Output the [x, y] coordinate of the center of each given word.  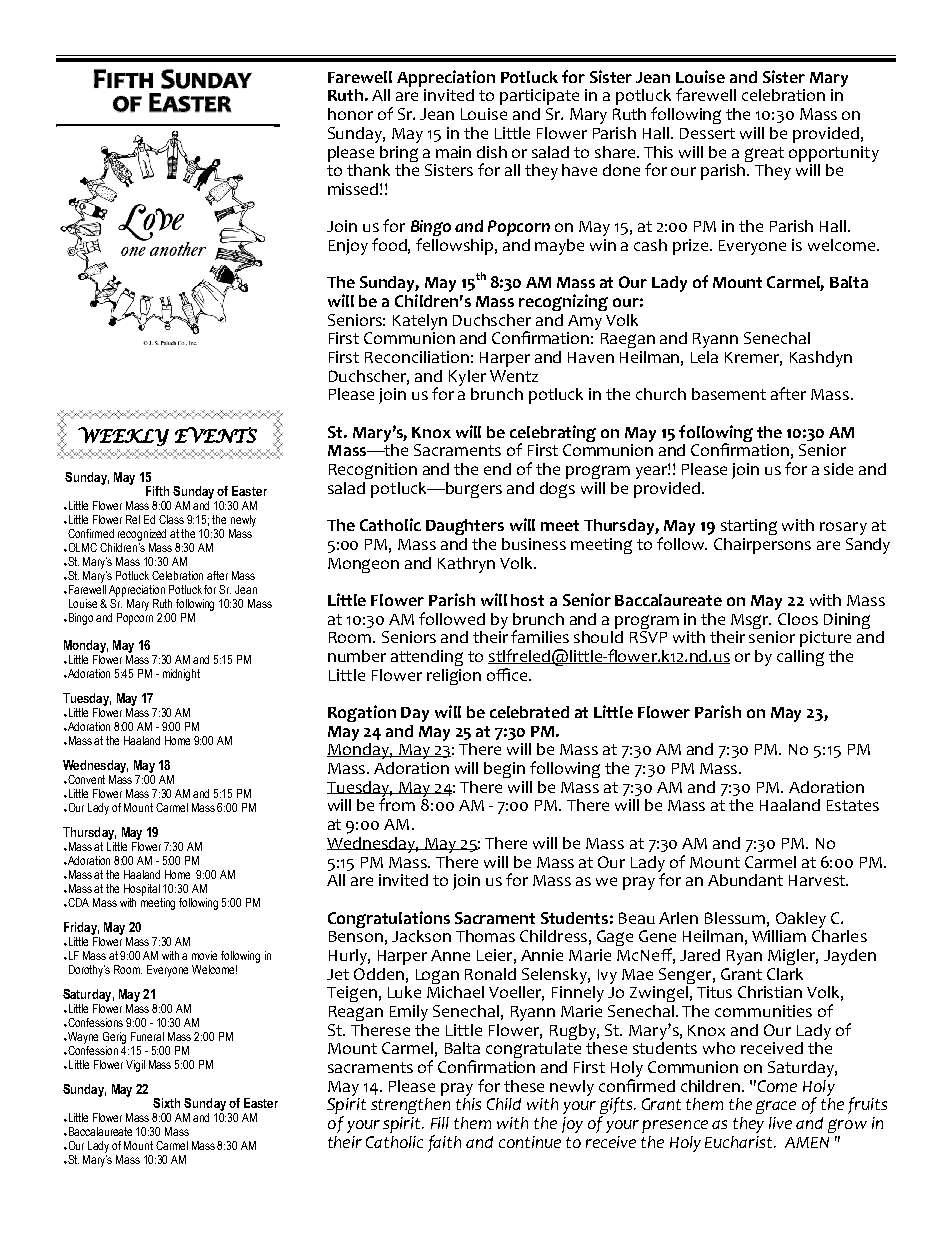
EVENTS [216, 435]
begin [504, 770]
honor [350, 114]
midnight [181, 675]
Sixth [166, 1103]
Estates [853, 805]
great [764, 154]
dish [492, 152]
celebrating [553, 435]
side [838, 469]
